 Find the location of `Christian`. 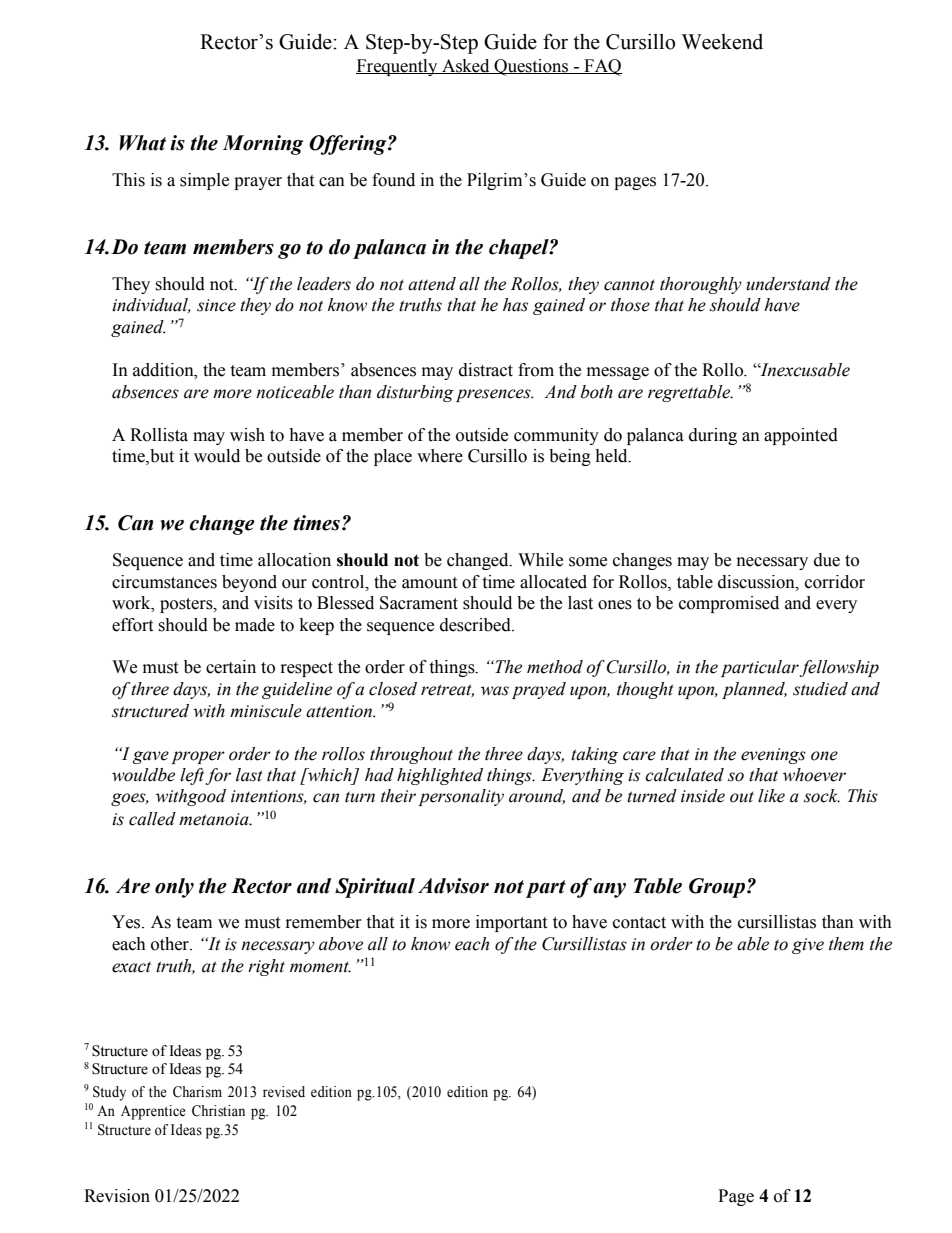

Christian is located at coordinates (218, 1111).
